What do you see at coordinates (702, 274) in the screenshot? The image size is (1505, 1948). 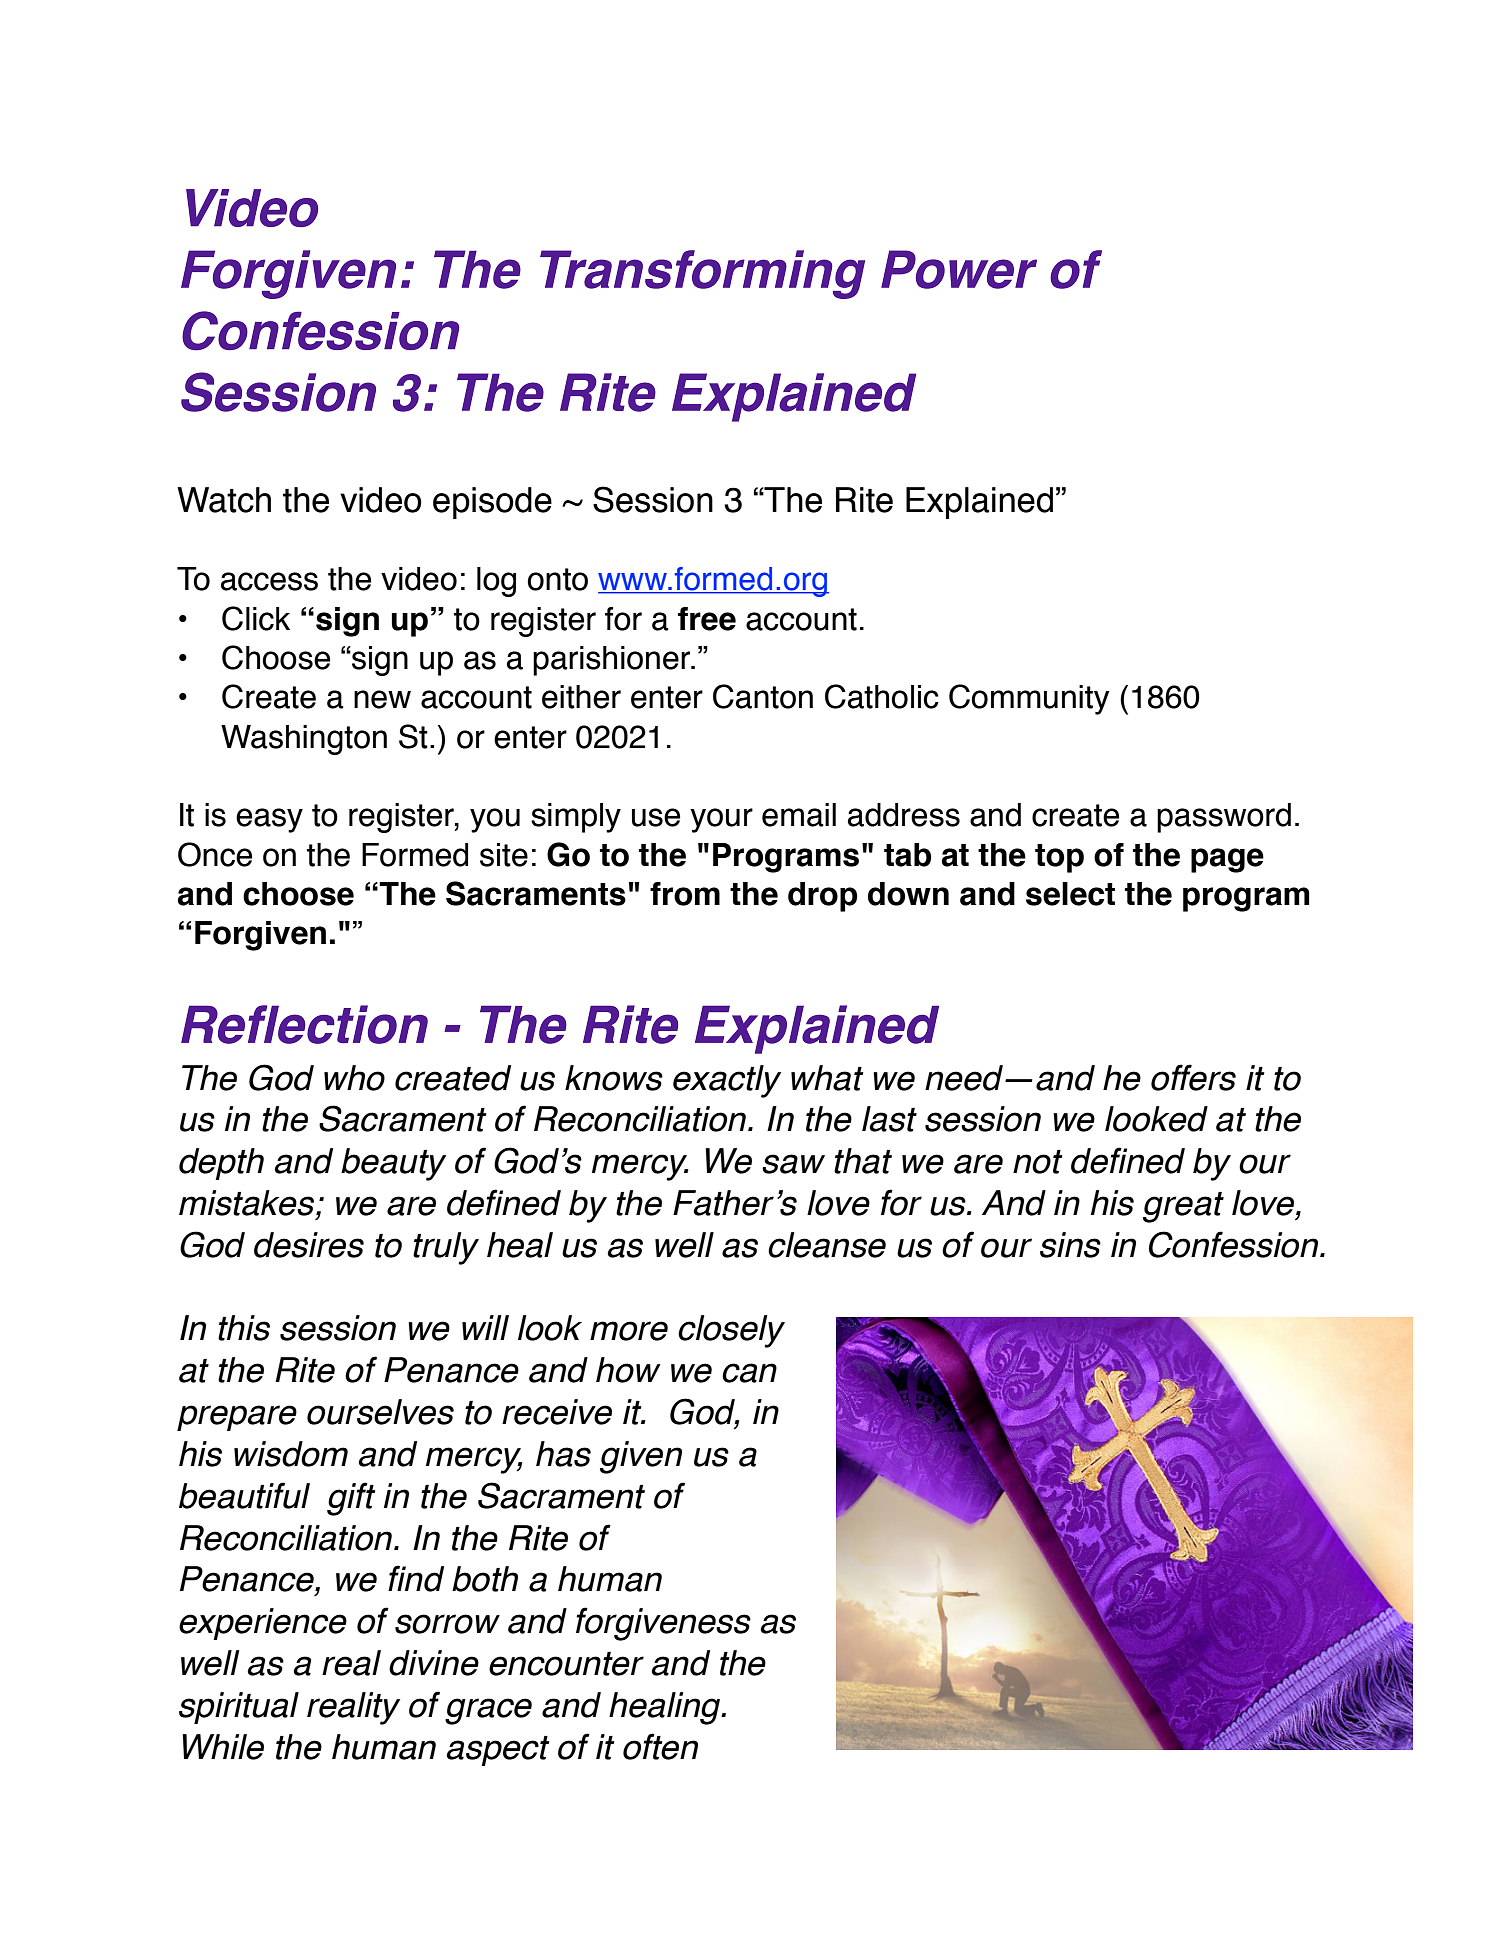 I see `Transforming` at bounding box center [702, 274].
